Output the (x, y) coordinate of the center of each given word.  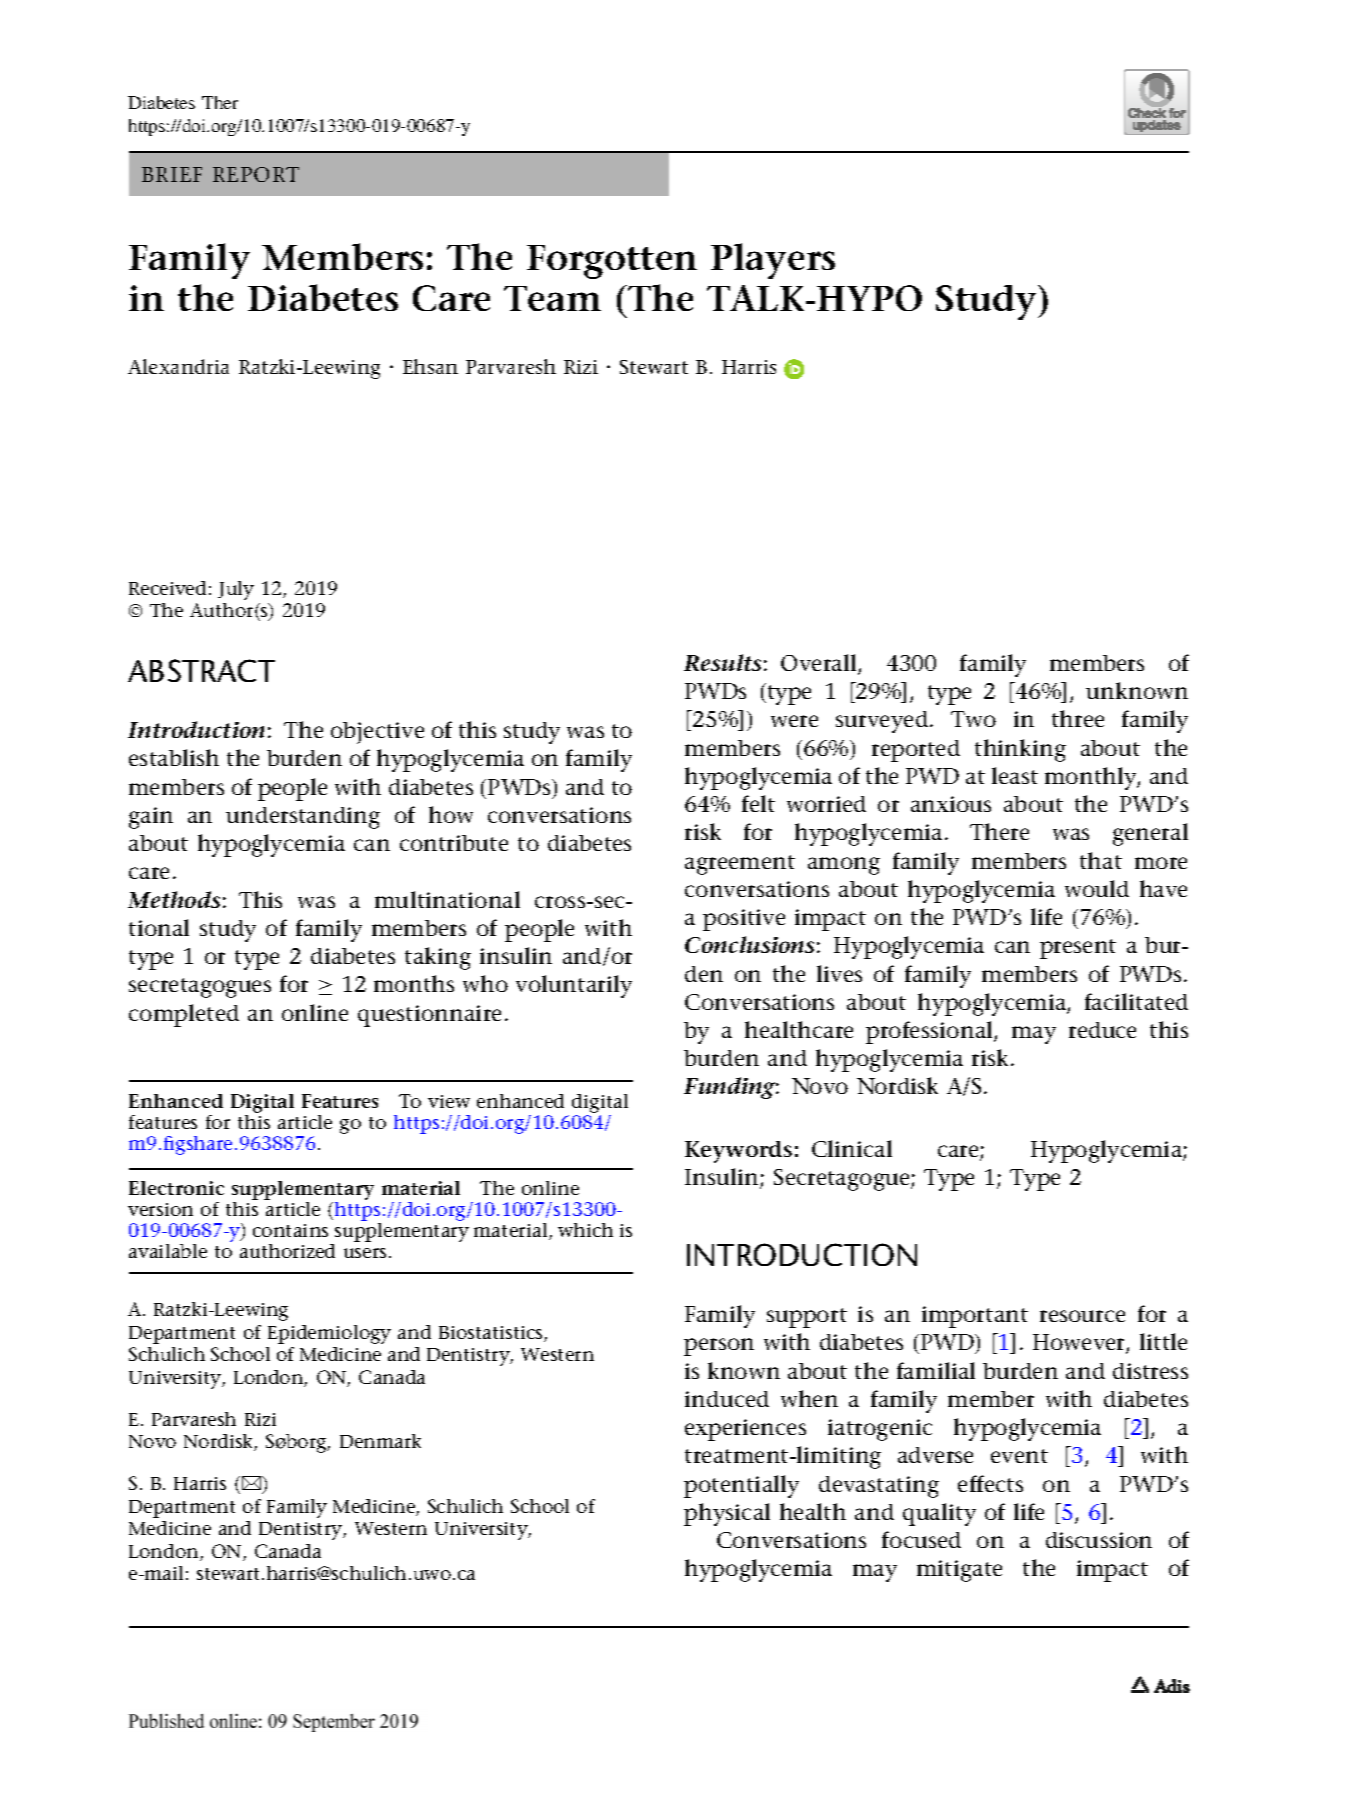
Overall (820, 664)
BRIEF (172, 174)
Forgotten (612, 262)
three (1078, 718)
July (236, 590)
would (1097, 888)
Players (773, 261)
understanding (303, 818)
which (585, 1230)
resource (1082, 1316)
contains (290, 1230)
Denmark (380, 1441)
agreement (740, 865)
